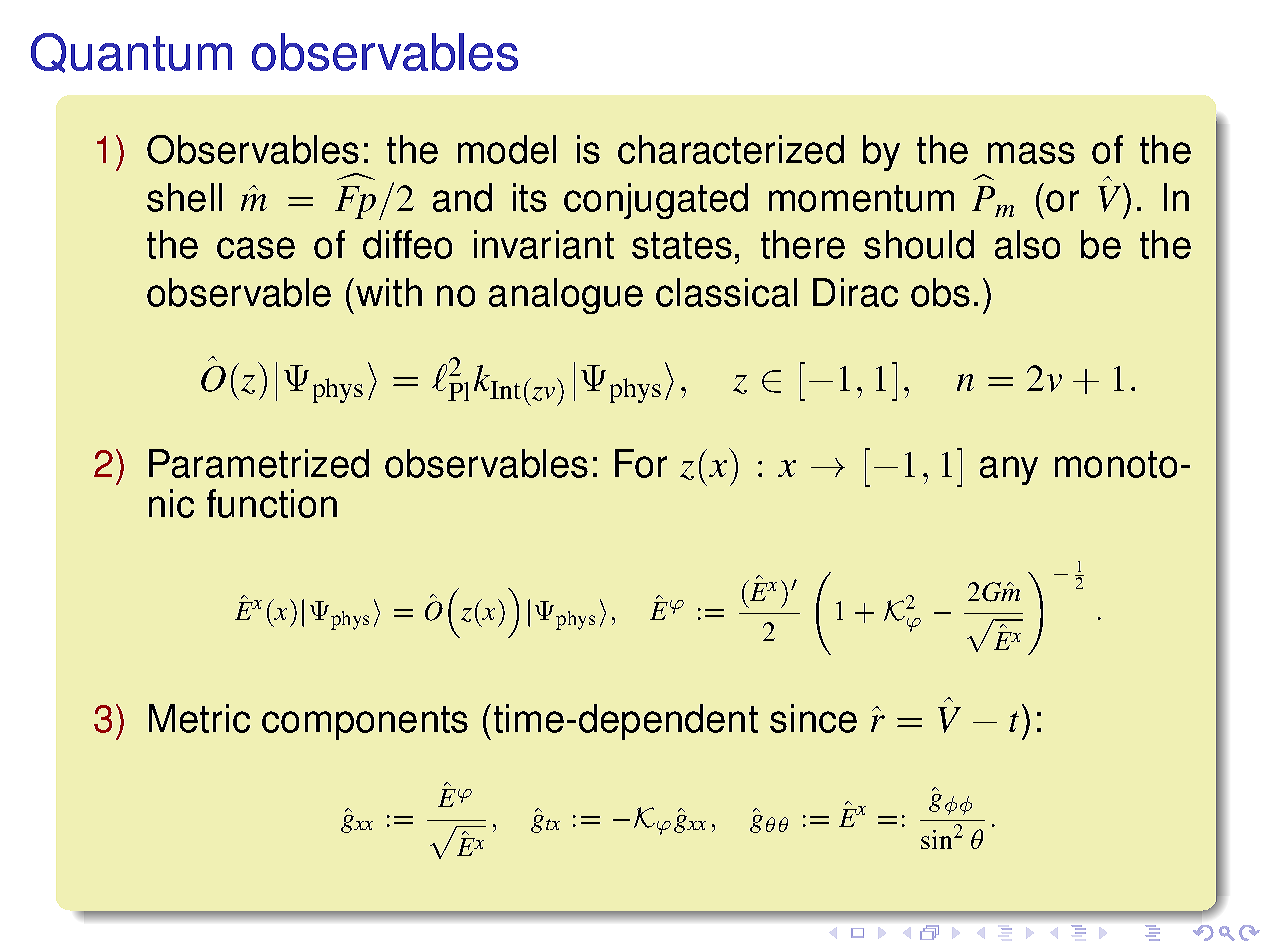 The image size is (1271, 952). Describe the element at coordinates (813, 718) in the document. I see `since` at that location.
